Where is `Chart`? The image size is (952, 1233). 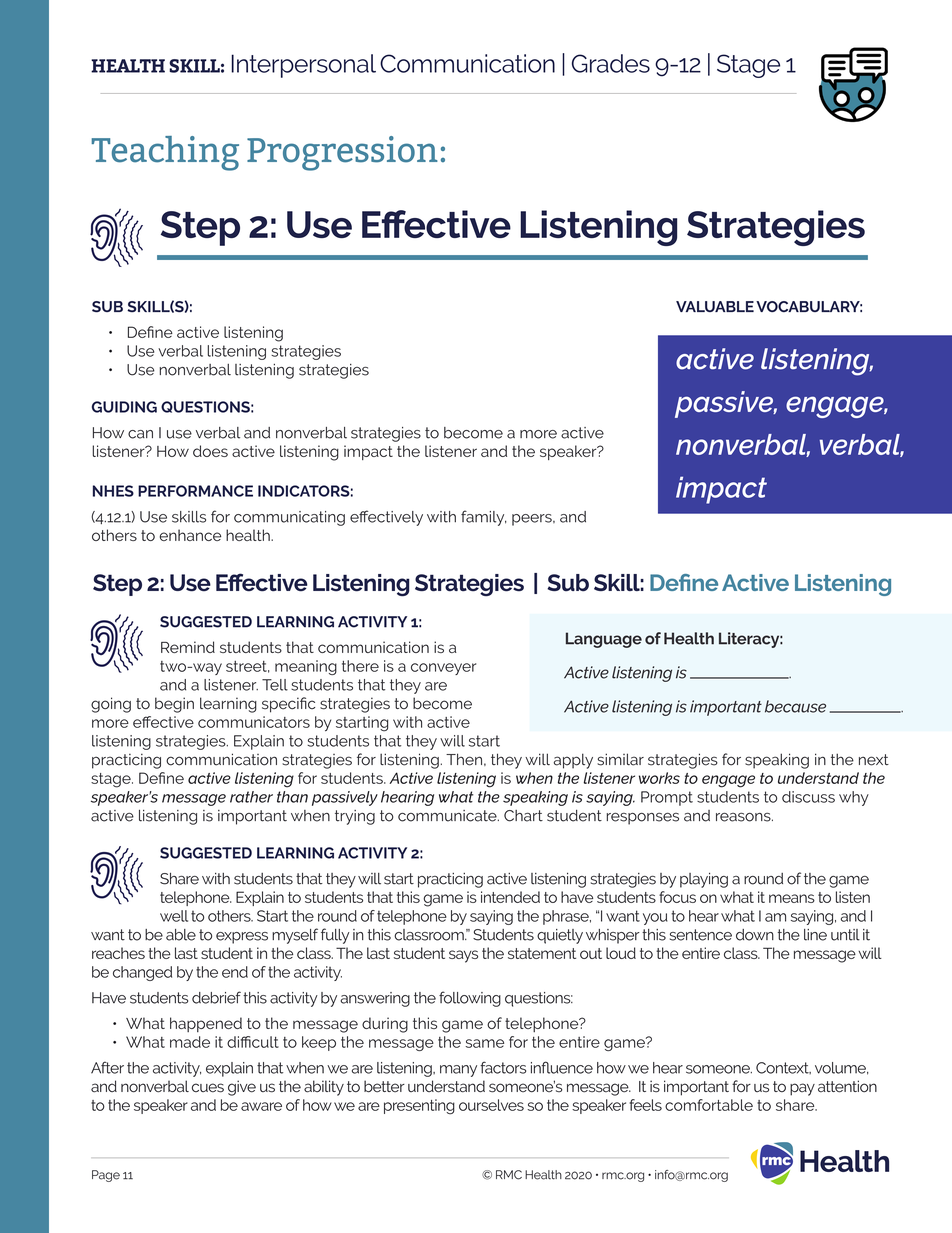
Chart is located at coordinates (523, 816).
